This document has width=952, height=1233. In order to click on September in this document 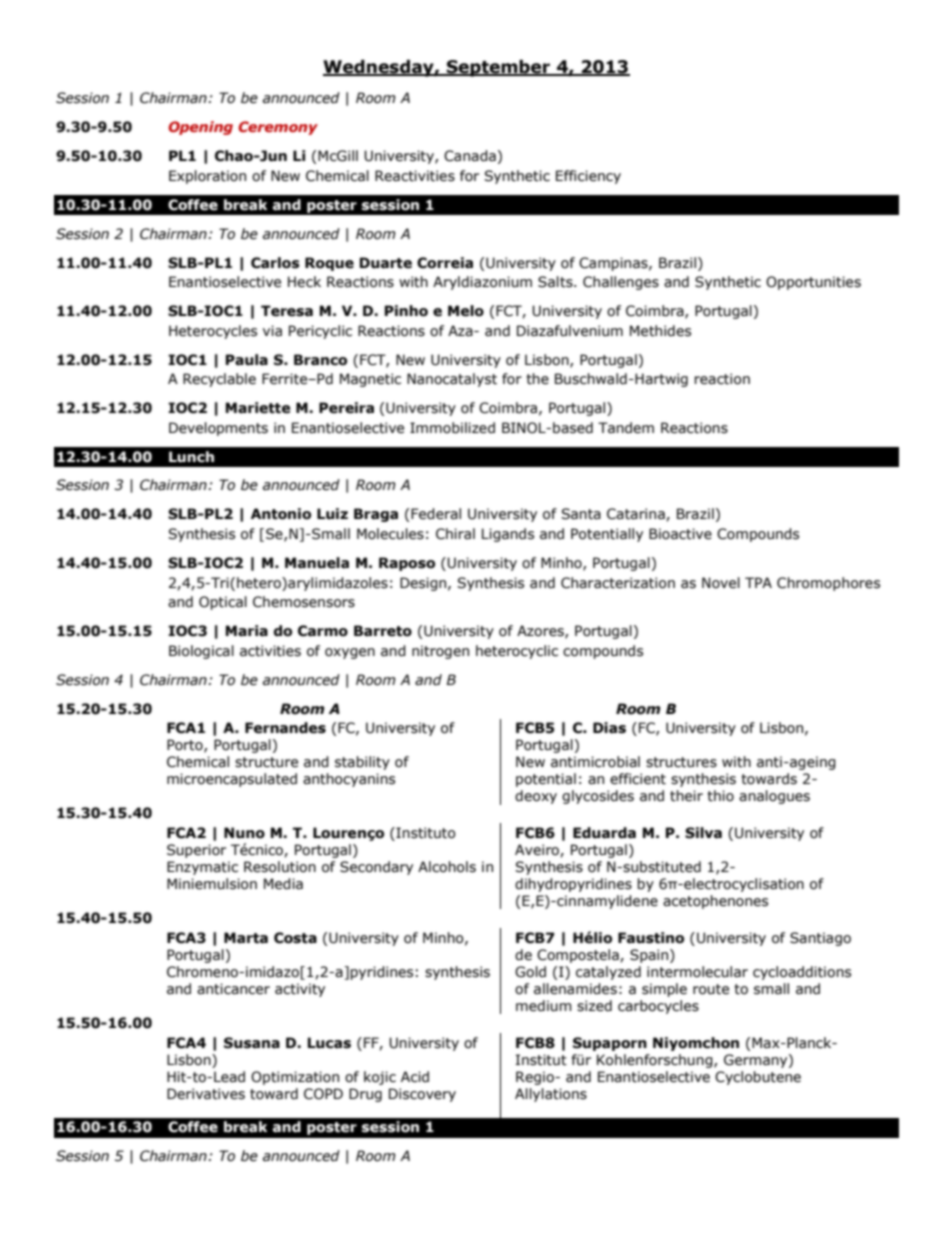, I will do `click(498, 68)`.
